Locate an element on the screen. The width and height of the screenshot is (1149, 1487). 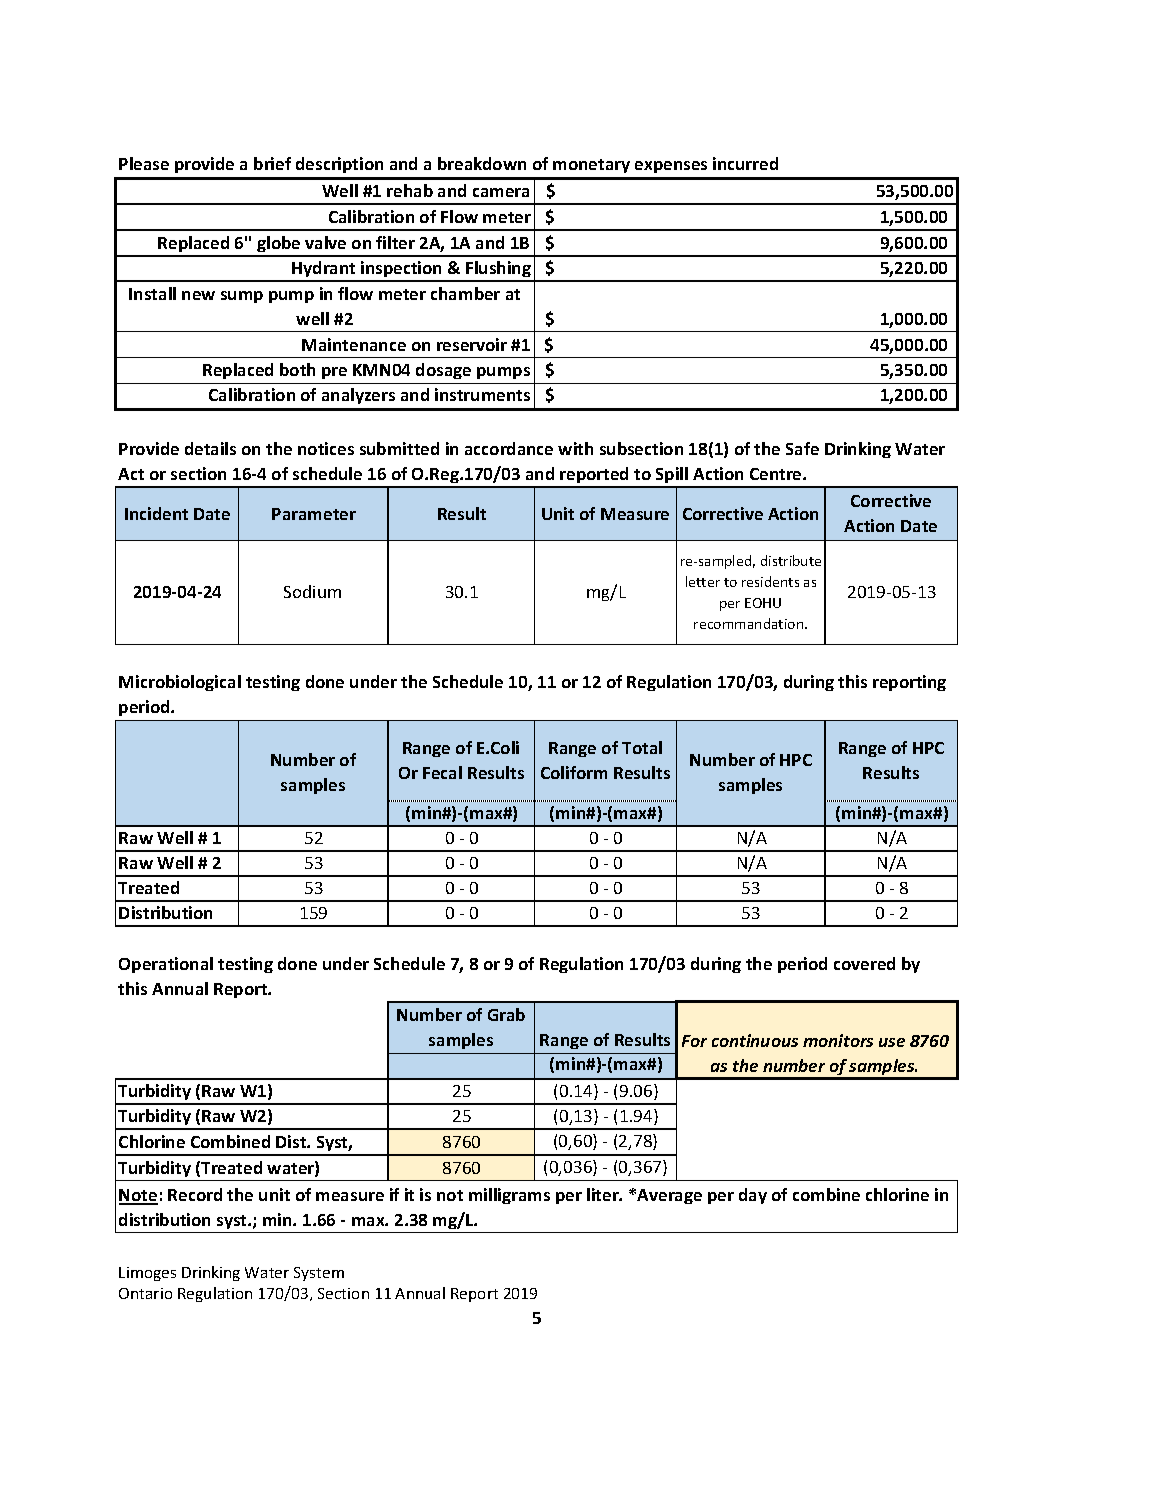
milligrams is located at coordinates (509, 1196).
